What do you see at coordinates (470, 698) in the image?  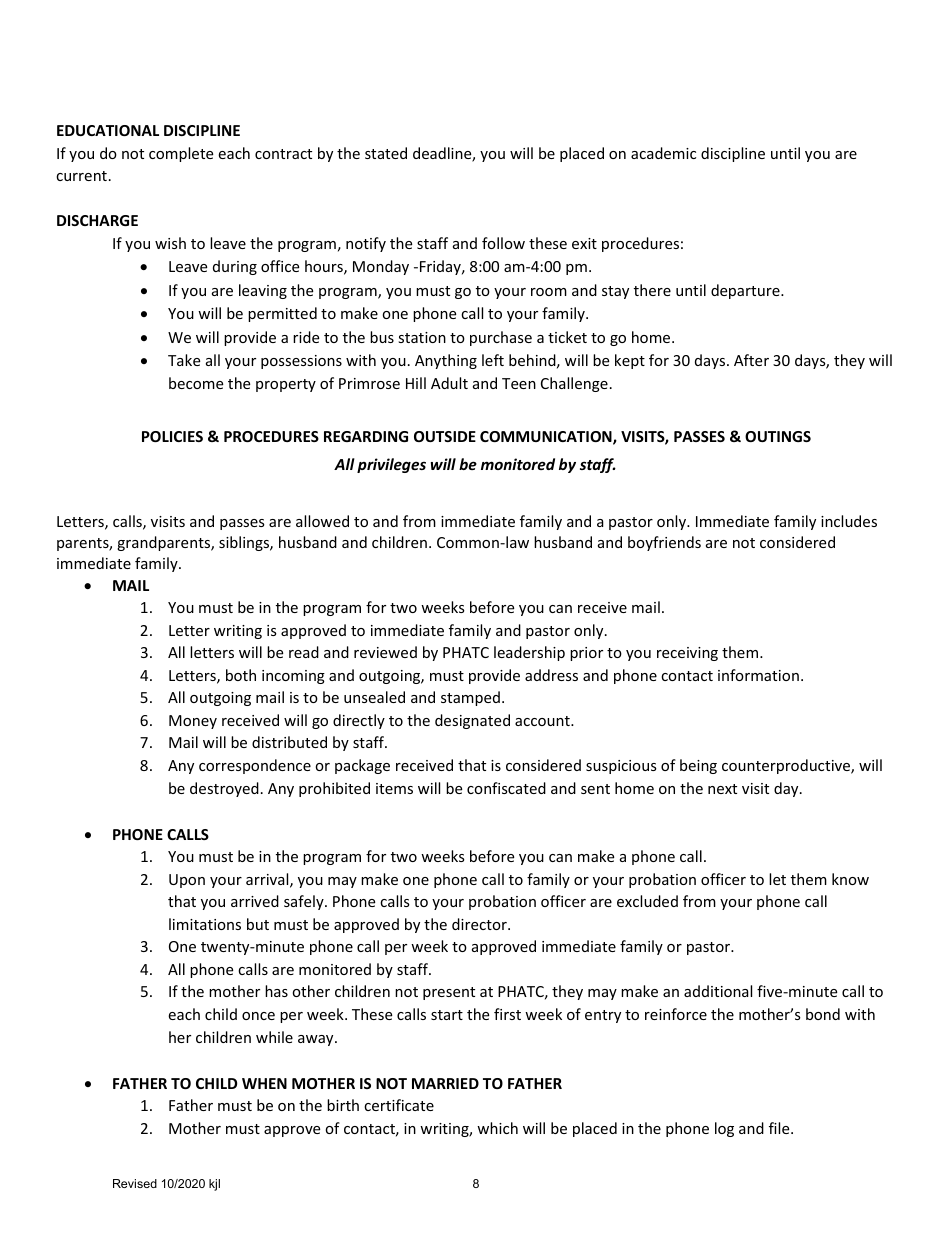 I see `stamped` at bounding box center [470, 698].
